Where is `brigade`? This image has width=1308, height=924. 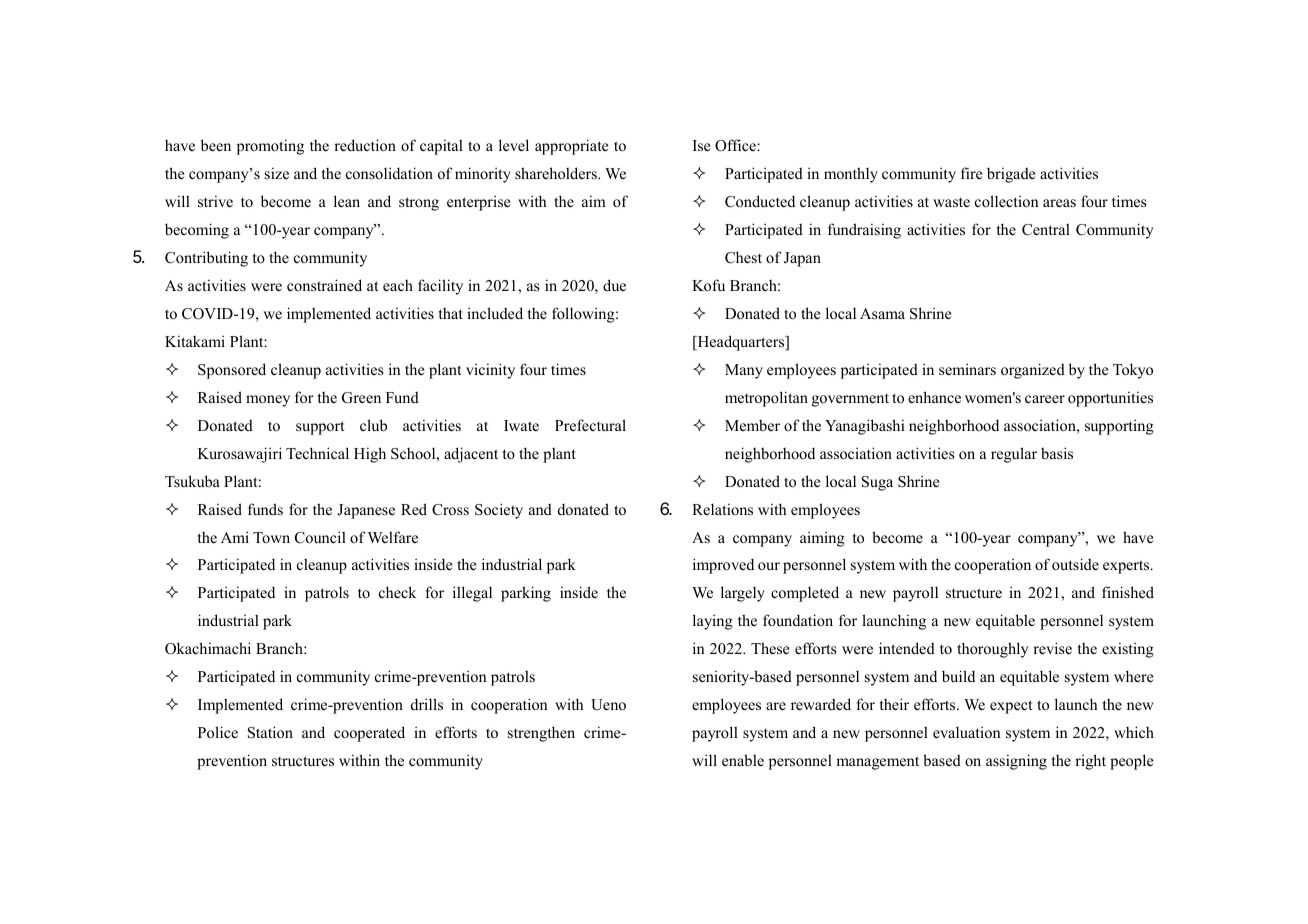
brigade is located at coordinates (1011, 175).
